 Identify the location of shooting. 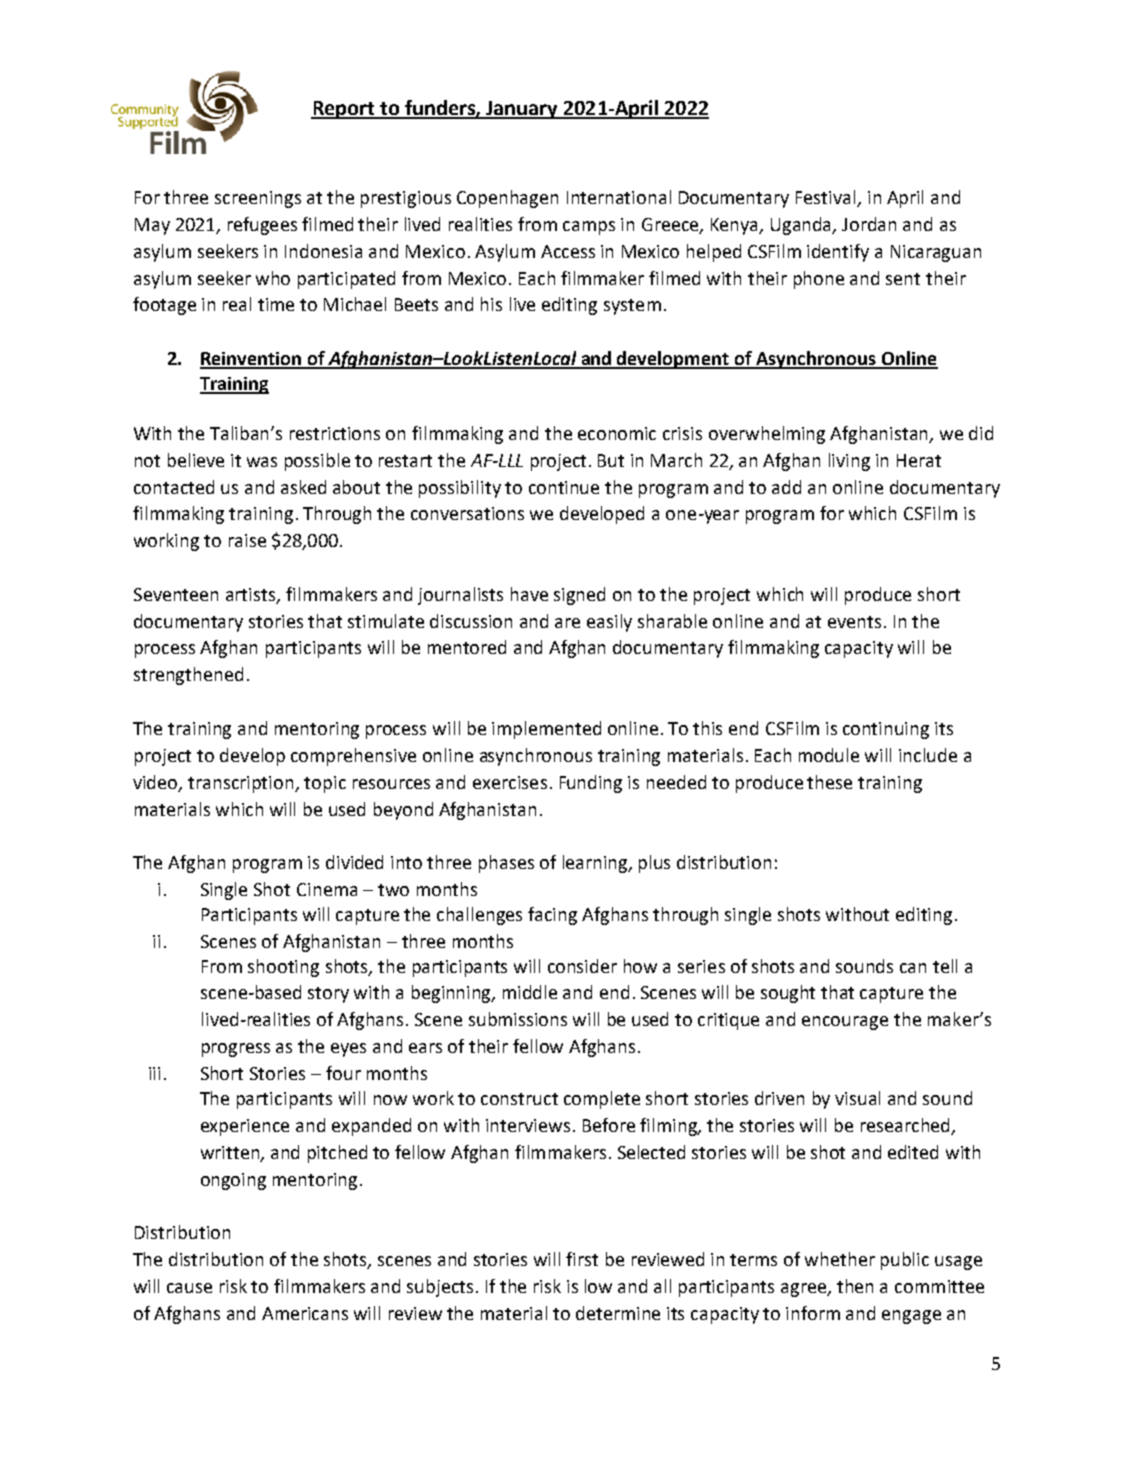
(283, 968).
